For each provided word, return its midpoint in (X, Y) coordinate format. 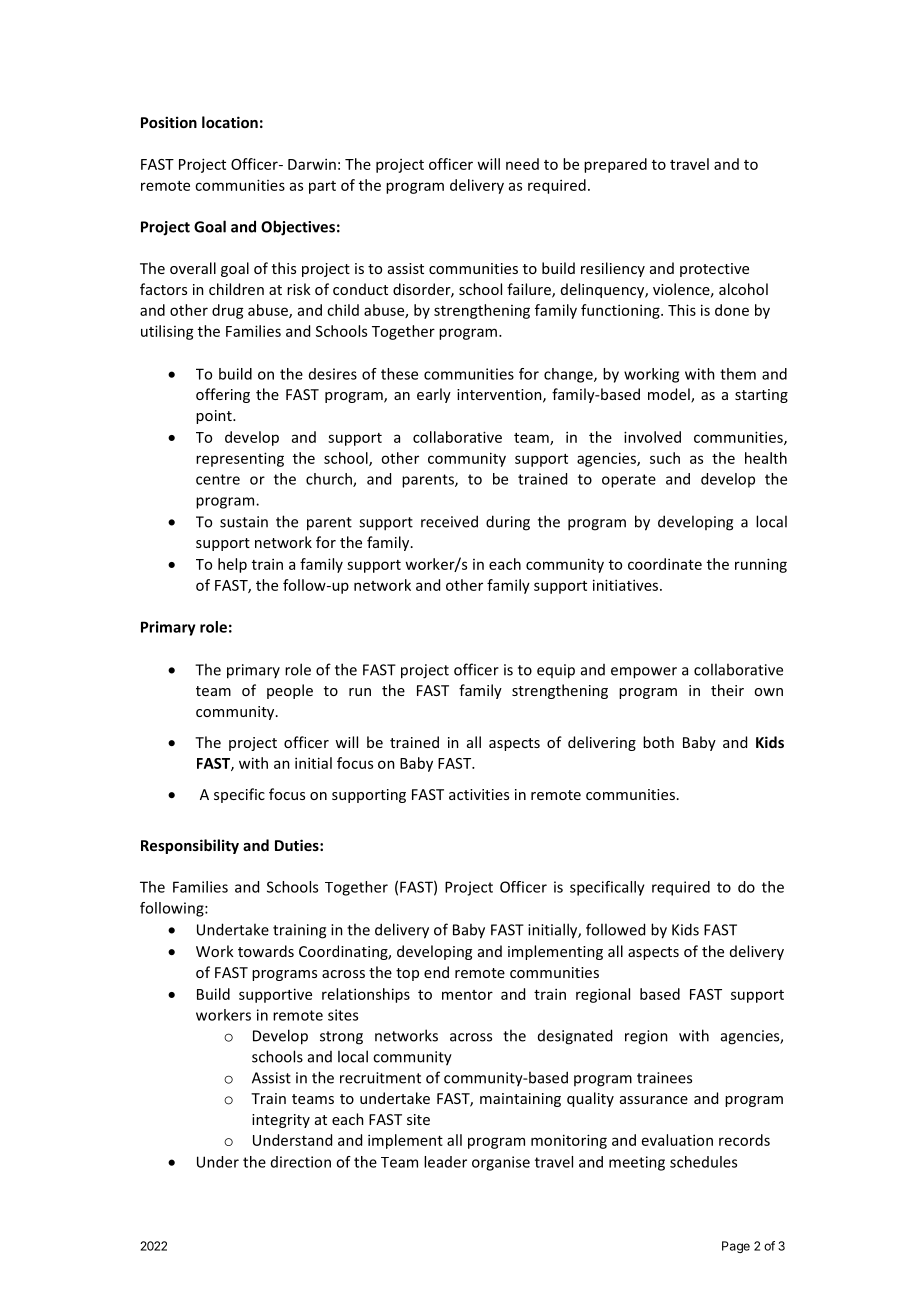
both (658, 742)
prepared (615, 165)
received (449, 521)
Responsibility (190, 846)
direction (301, 1162)
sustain (244, 522)
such (665, 458)
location (230, 122)
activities (479, 794)
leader (445, 1162)
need (522, 164)
